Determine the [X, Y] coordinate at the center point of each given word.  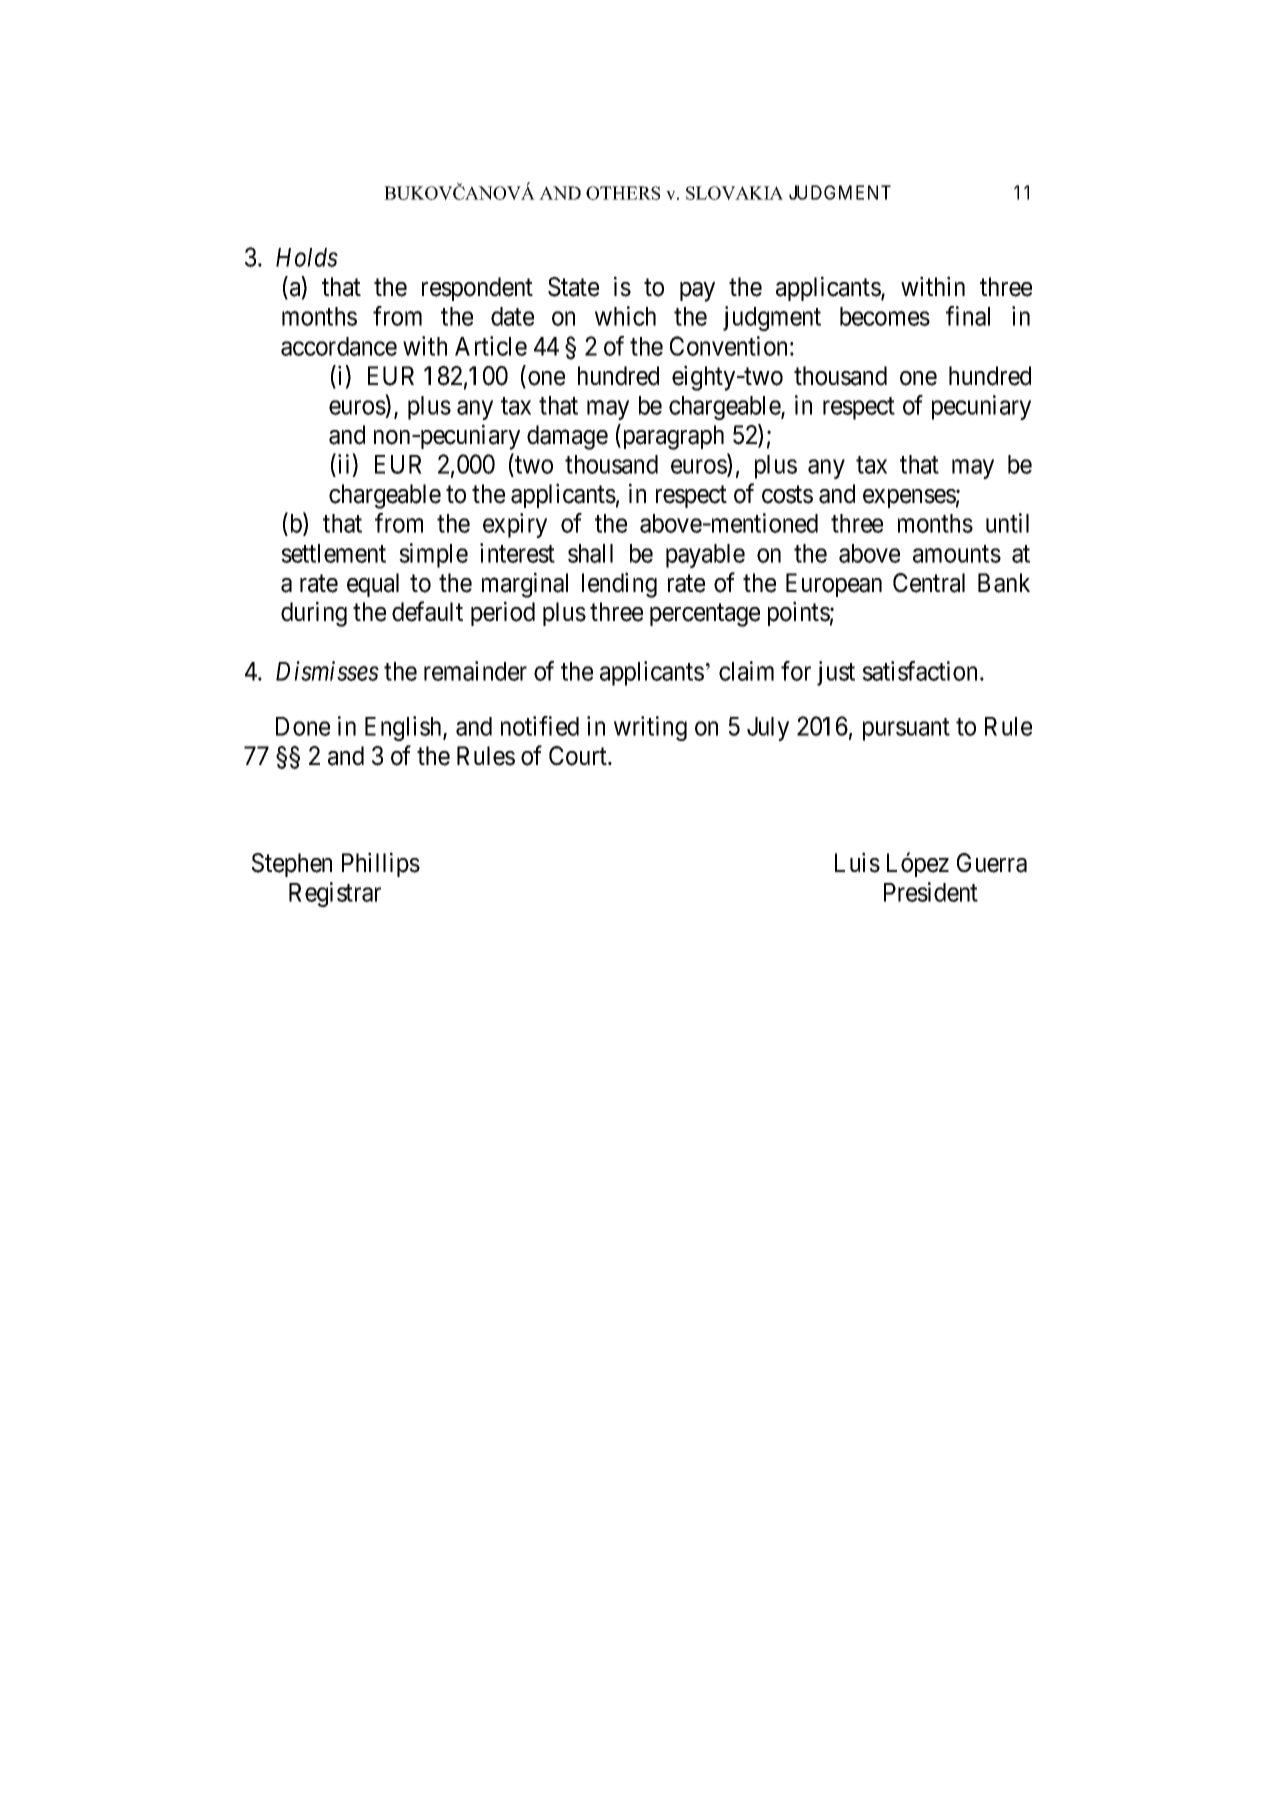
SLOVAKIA [734, 193]
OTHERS [623, 193]
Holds [307, 257]
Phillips [381, 864]
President [931, 892]
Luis [857, 862]
